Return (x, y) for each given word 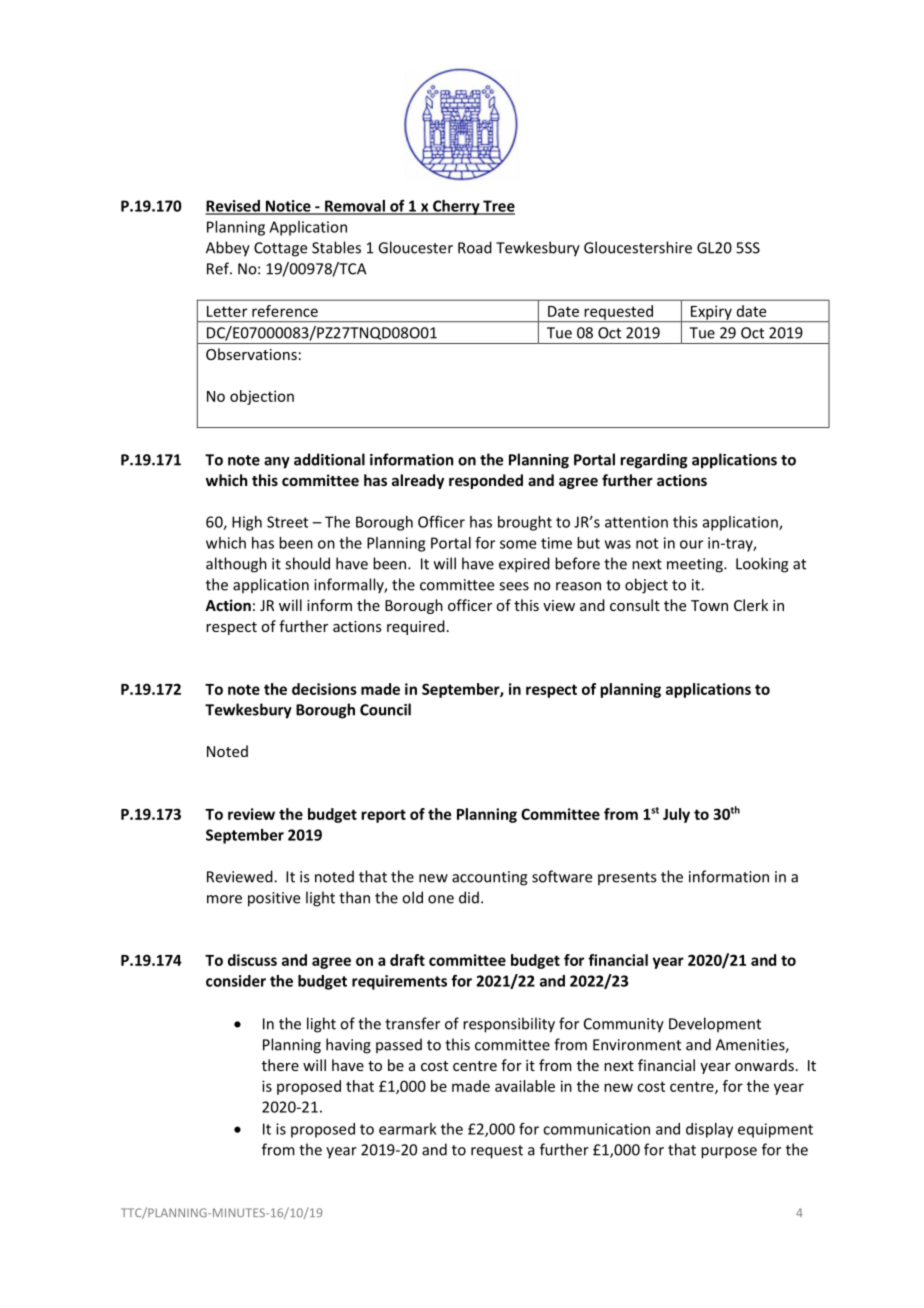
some (518, 544)
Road (475, 247)
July (676, 815)
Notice (288, 207)
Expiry (711, 313)
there (280, 1065)
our (691, 544)
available (525, 1086)
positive (274, 899)
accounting (490, 878)
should (307, 563)
